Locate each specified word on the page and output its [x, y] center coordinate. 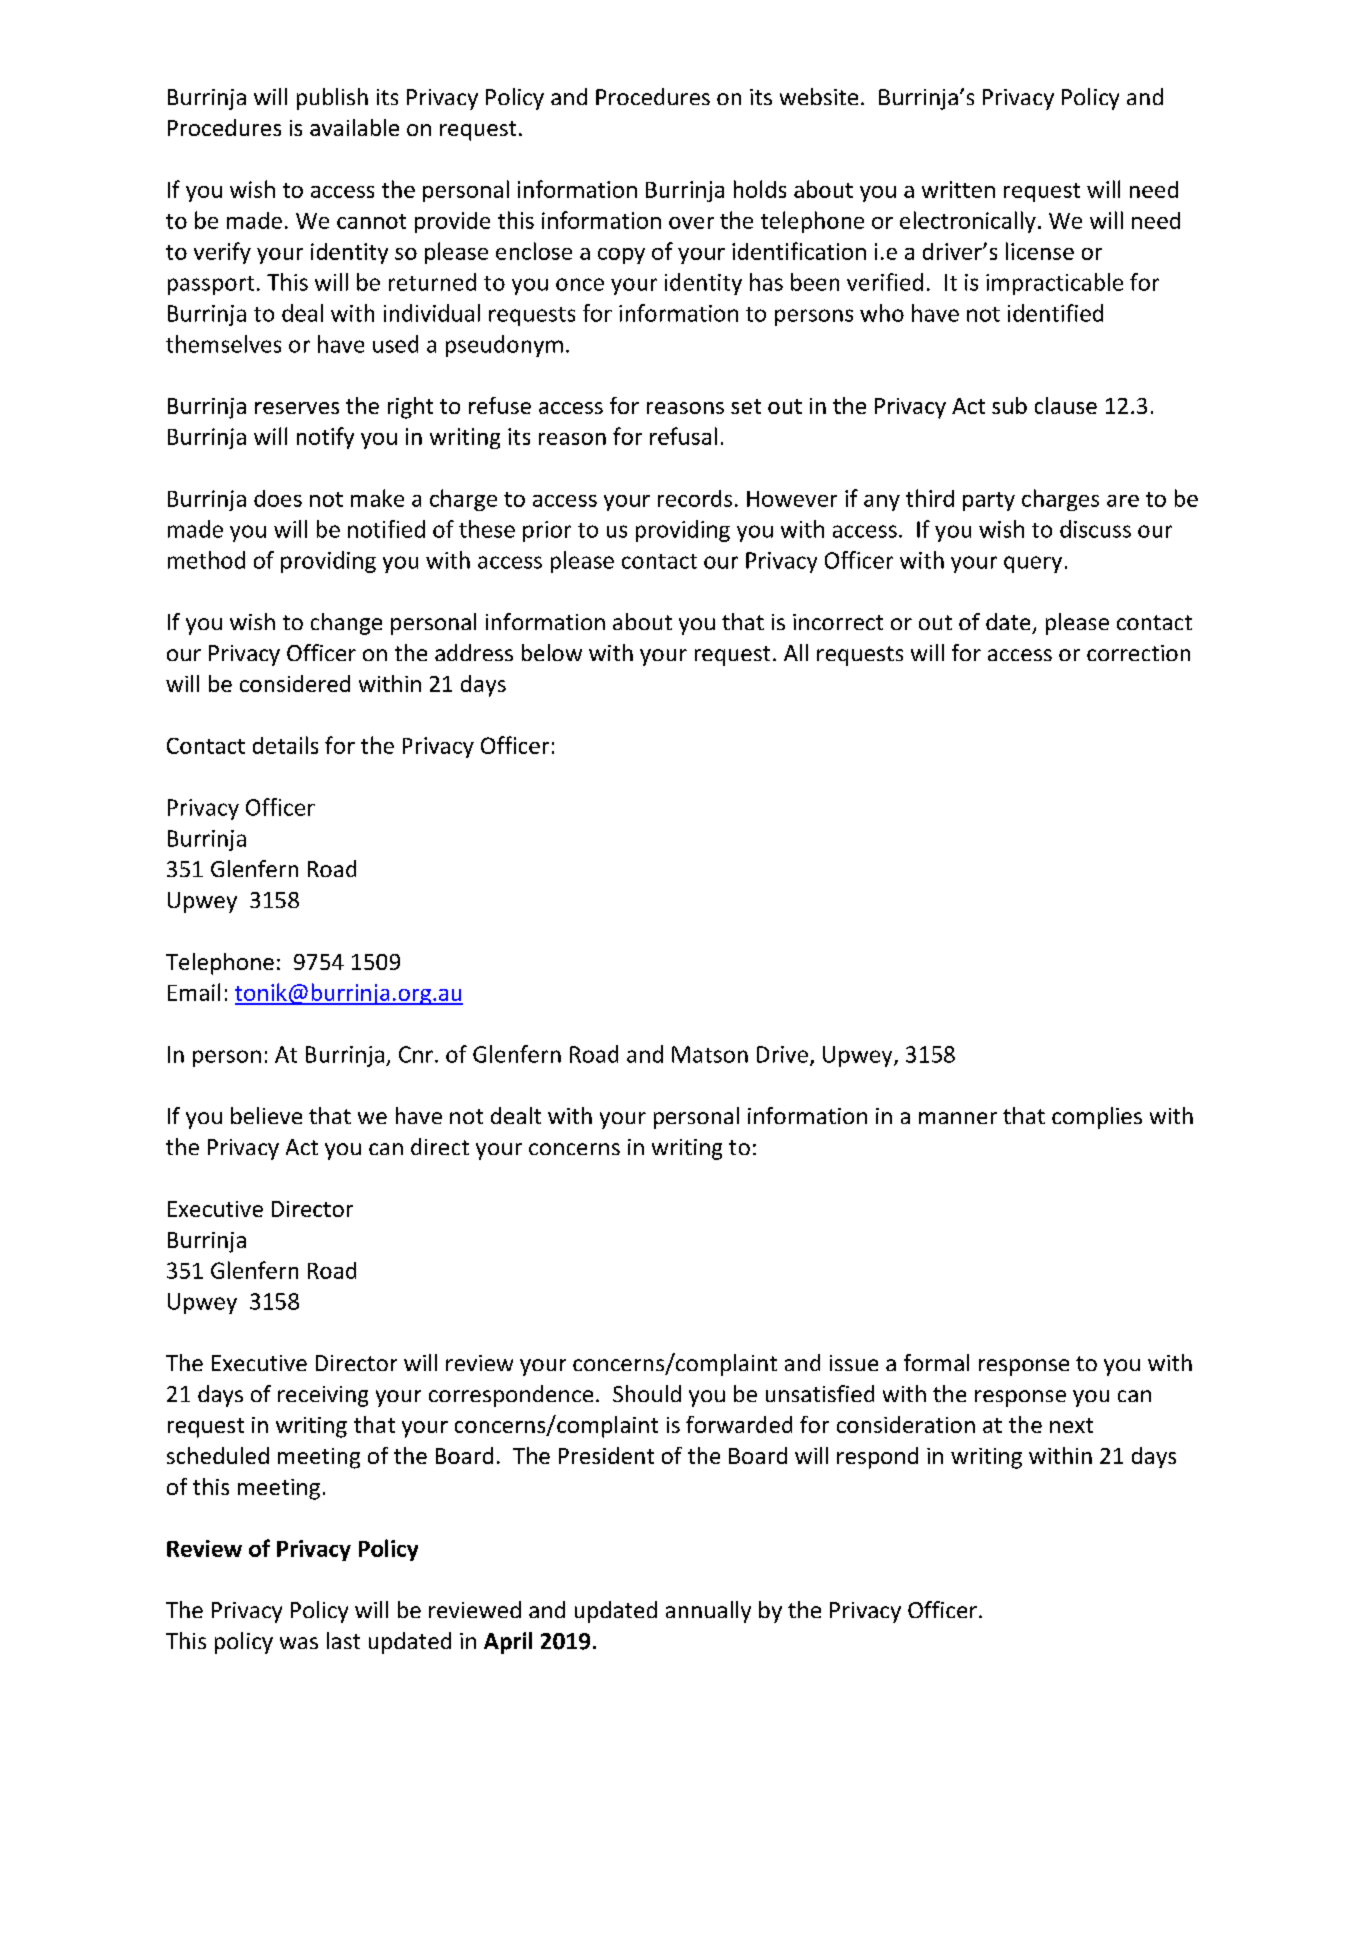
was [299, 1643]
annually [708, 1612]
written [958, 189]
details [285, 745]
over [691, 223]
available [354, 127]
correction [1138, 653]
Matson [710, 1054]
